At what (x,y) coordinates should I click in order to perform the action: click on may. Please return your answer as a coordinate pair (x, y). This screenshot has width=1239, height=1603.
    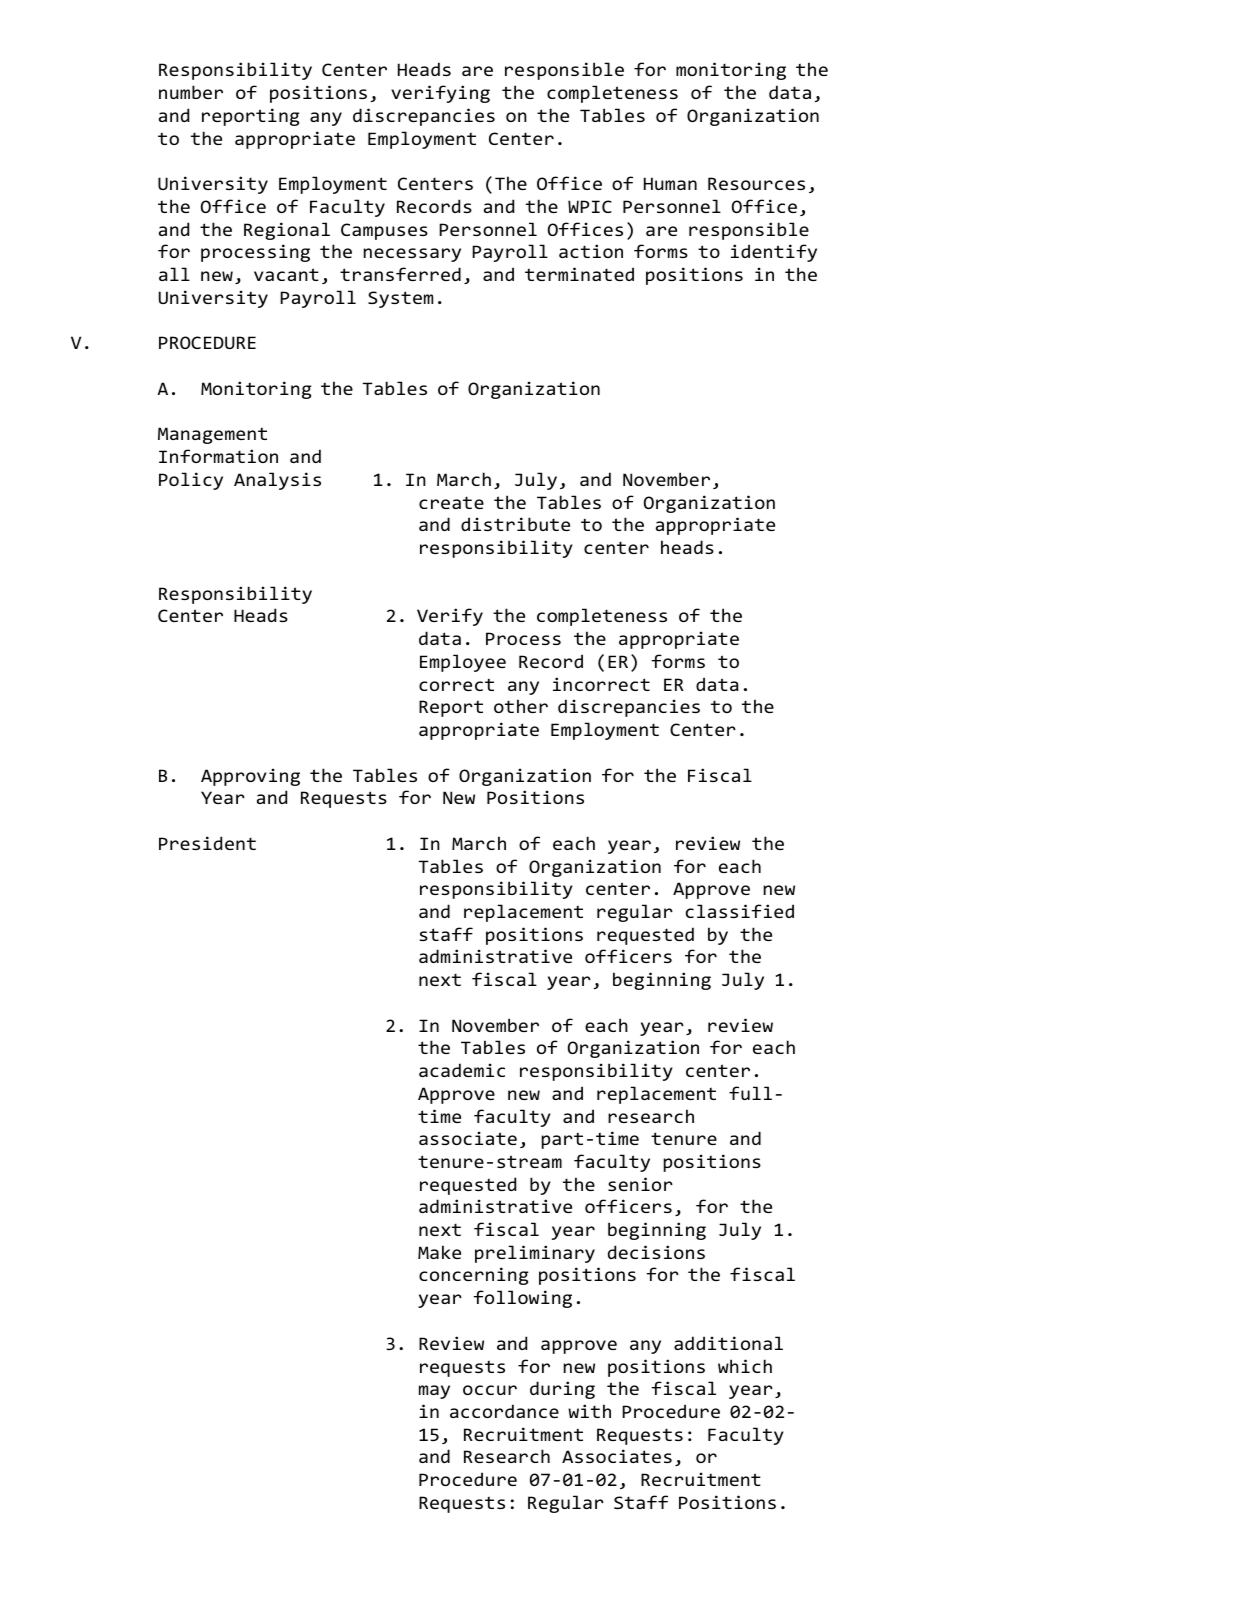
    Looking at the image, I should click on (434, 1392).
